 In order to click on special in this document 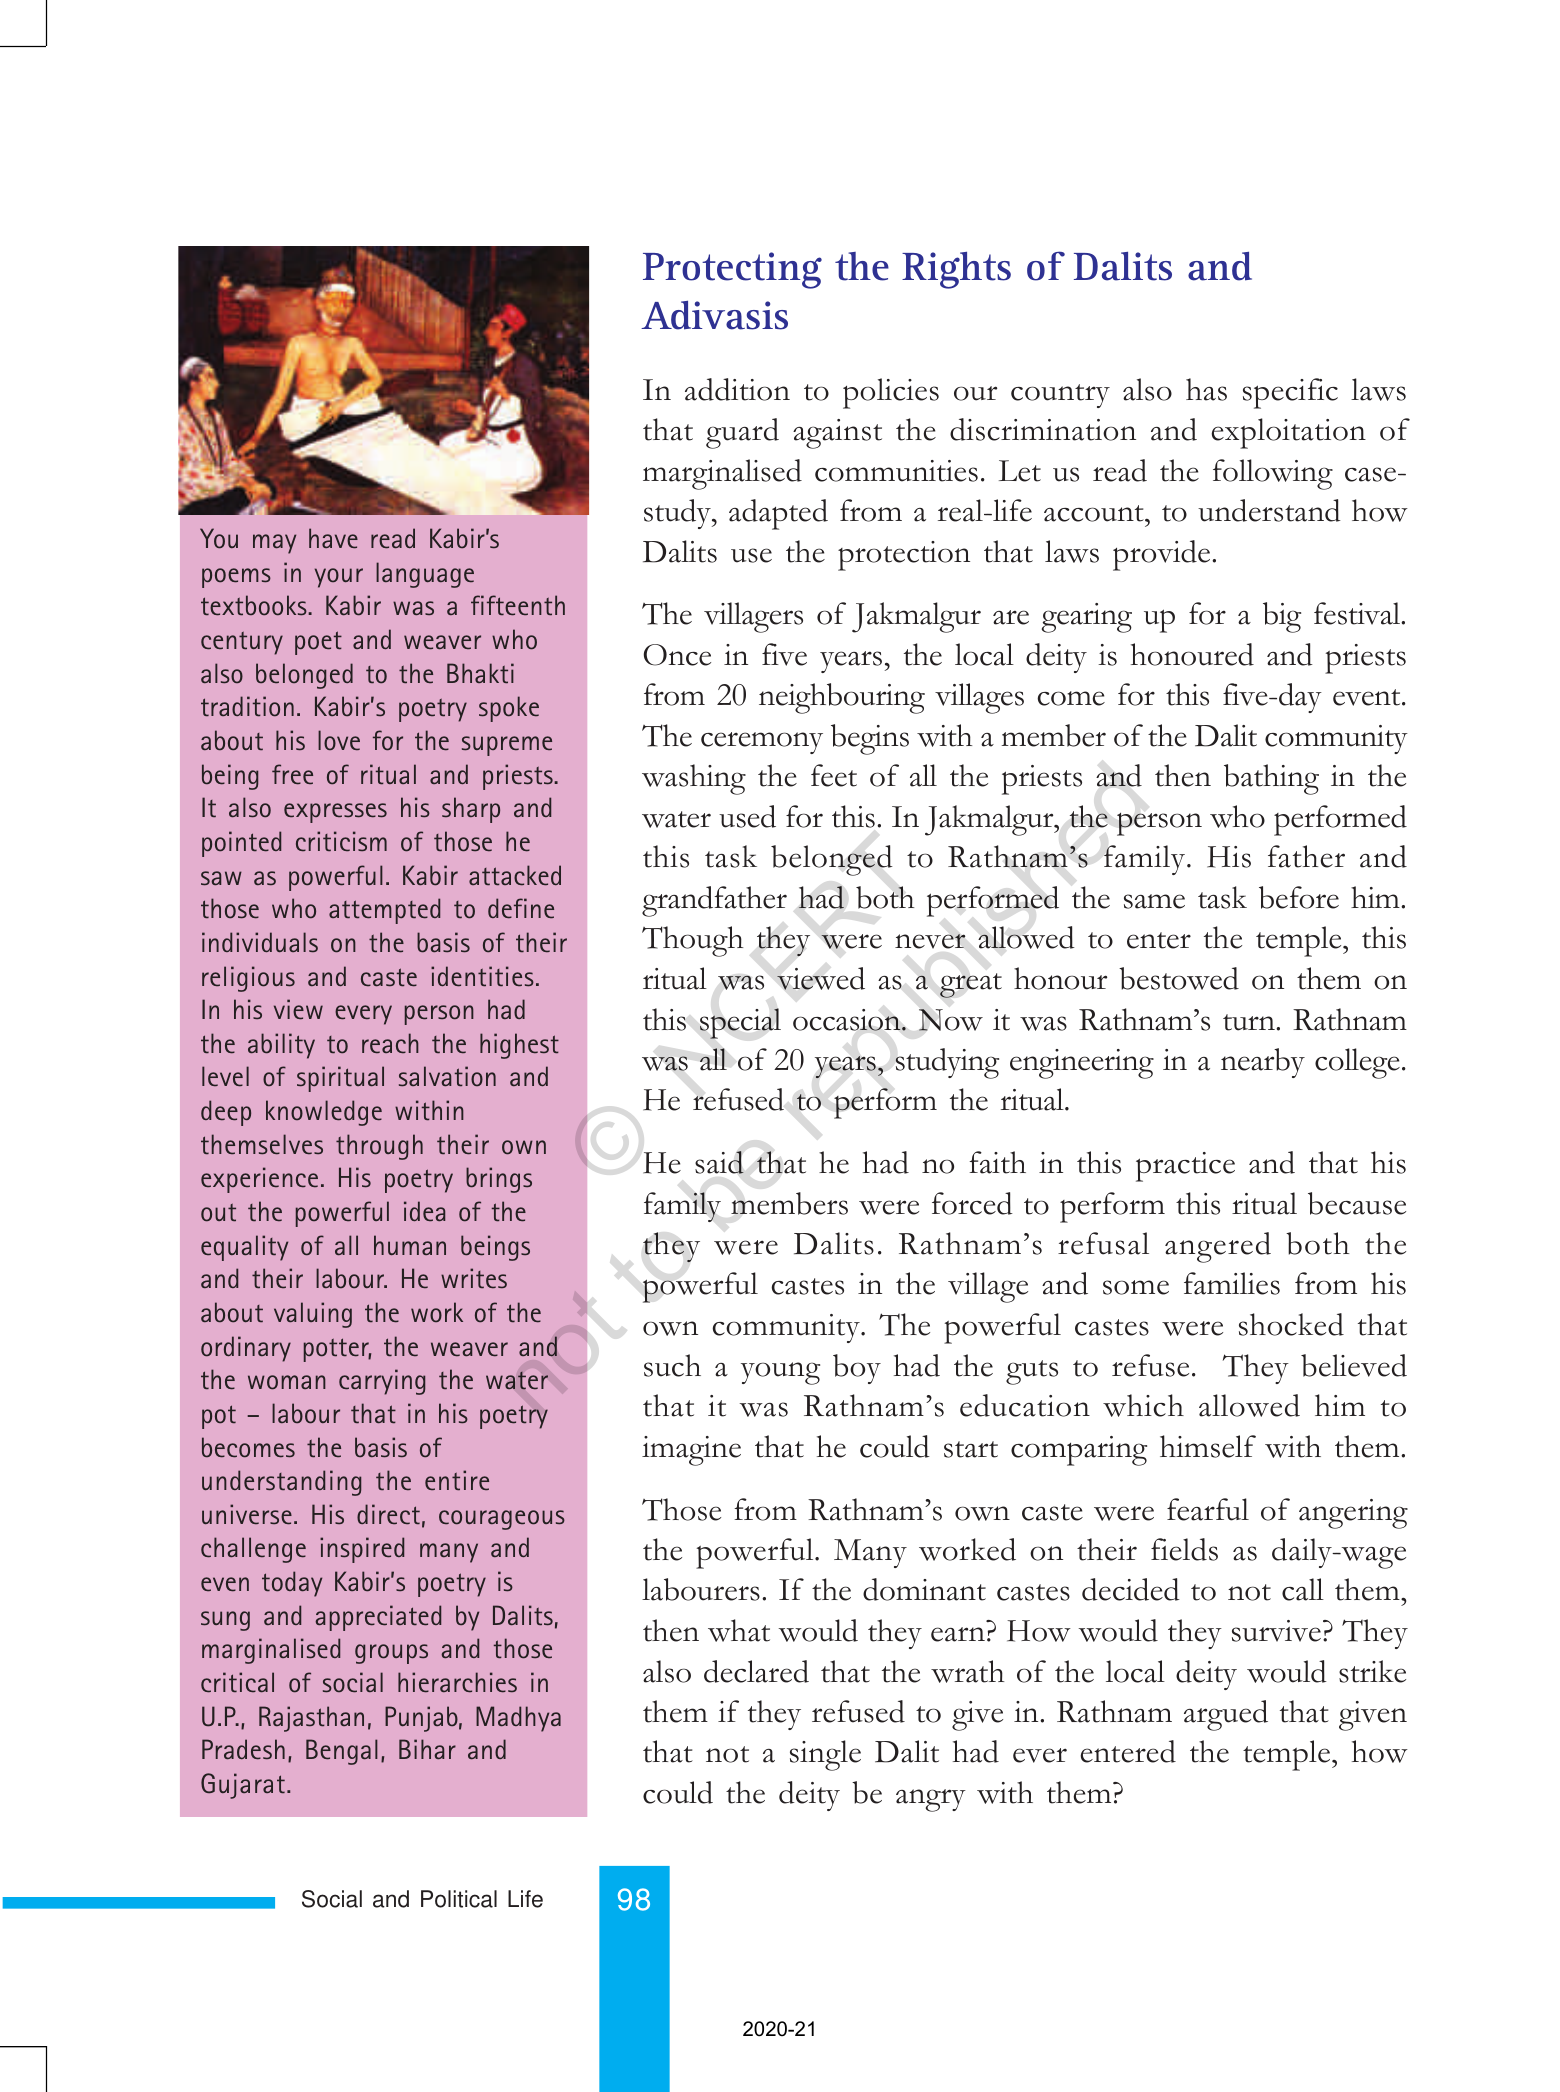, I will do `click(740, 1023)`.
